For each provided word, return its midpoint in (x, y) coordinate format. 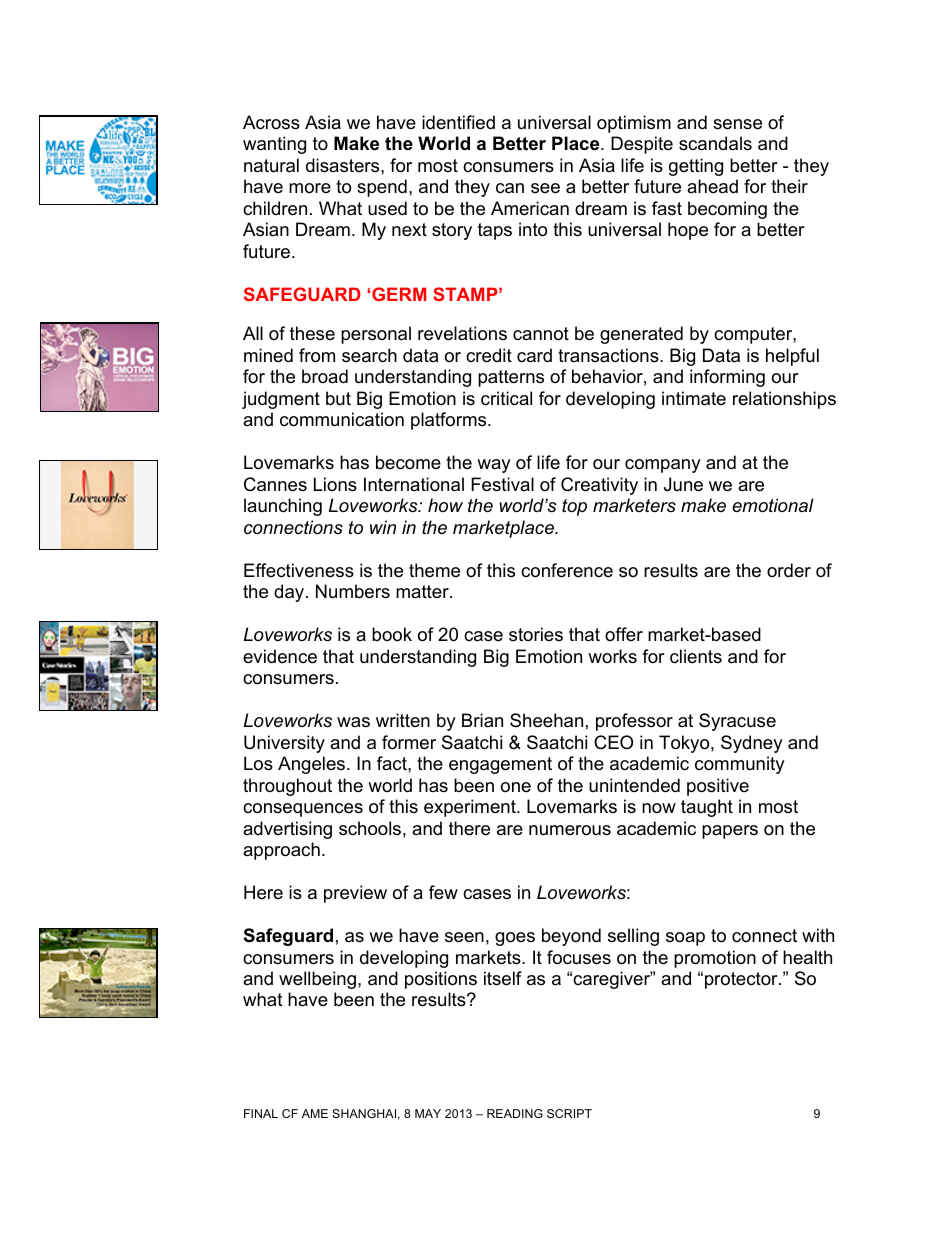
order (789, 570)
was (353, 722)
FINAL (261, 1113)
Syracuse (737, 722)
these (312, 333)
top (574, 507)
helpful (792, 357)
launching (283, 507)
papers (730, 832)
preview (355, 894)
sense (737, 124)
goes (515, 939)
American (530, 208)
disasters (344, 165)
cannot (541, 334)
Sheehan (546, 720)
